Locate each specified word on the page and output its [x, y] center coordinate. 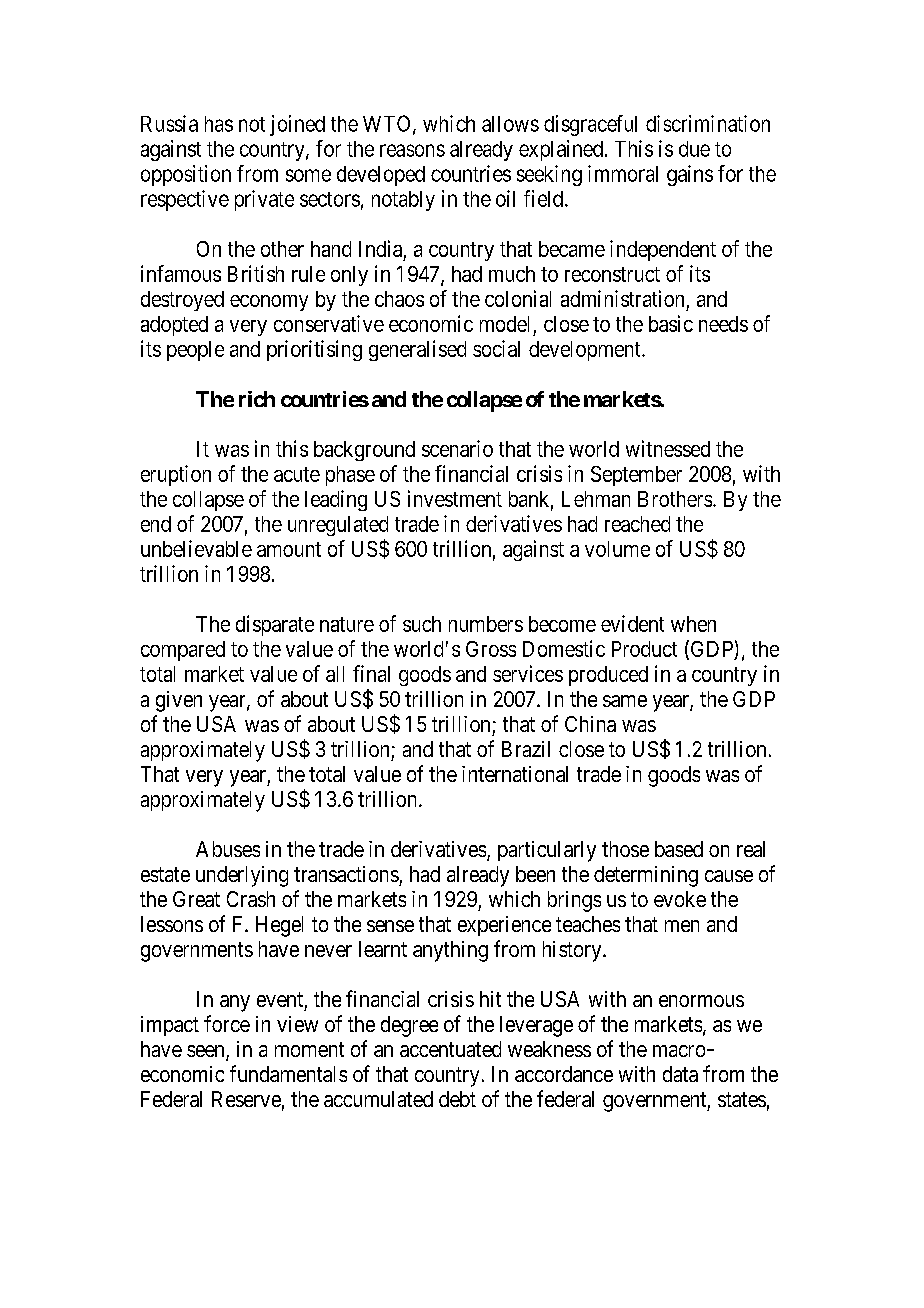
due [694, 149]
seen [207, 1052]
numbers [486, 624]
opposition [186, 175]
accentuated [450, 1049]
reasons [412, 150]
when [693, 624]
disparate [275, 625]
